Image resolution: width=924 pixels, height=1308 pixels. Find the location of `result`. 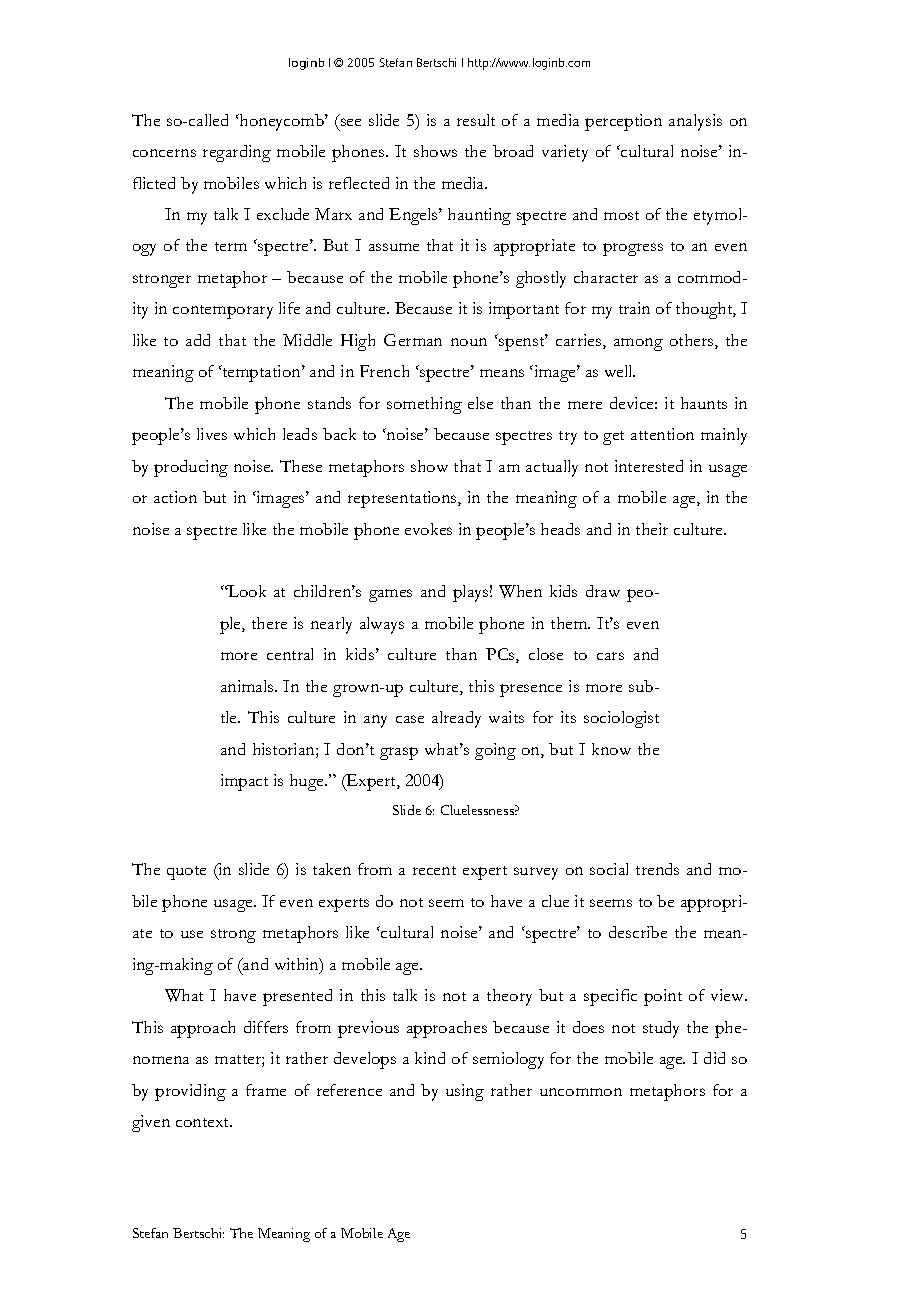

result is located at coordinates (476, 120).
